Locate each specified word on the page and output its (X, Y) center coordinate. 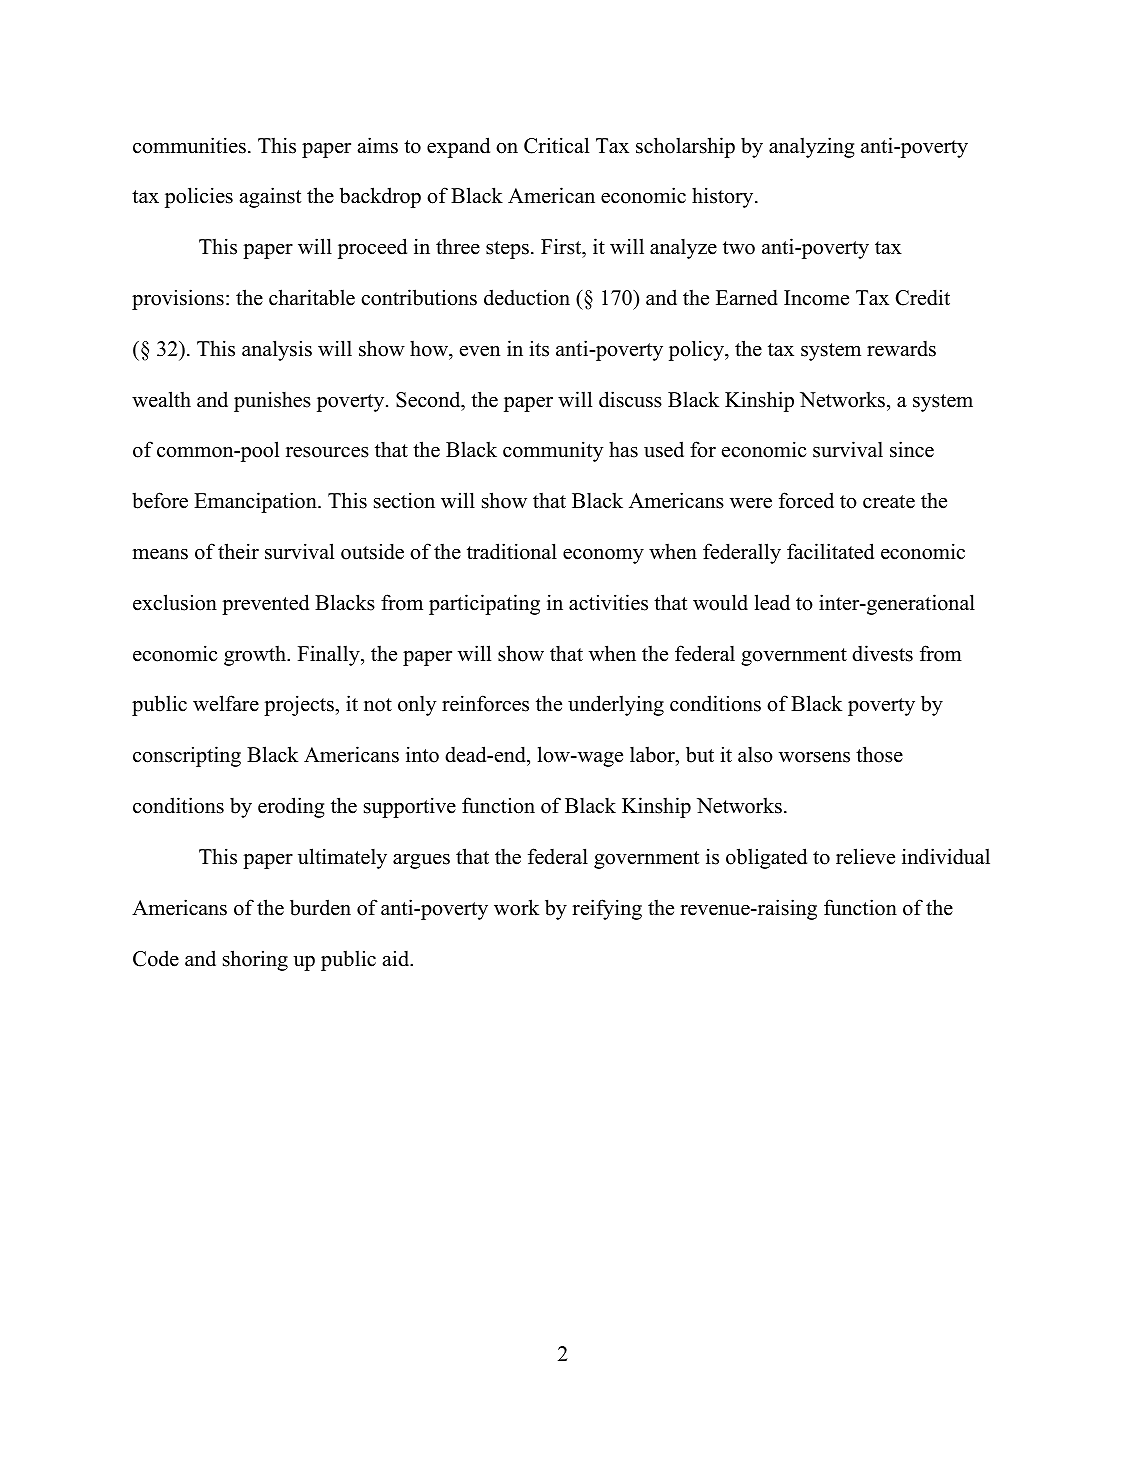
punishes (272, 401)
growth (256, 655)
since (912, 449)
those (879, 754)
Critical (556, 145)
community (553, 451)
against (270, 197)
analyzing (811, 147)
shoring (255, 960)
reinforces (485, 703)
